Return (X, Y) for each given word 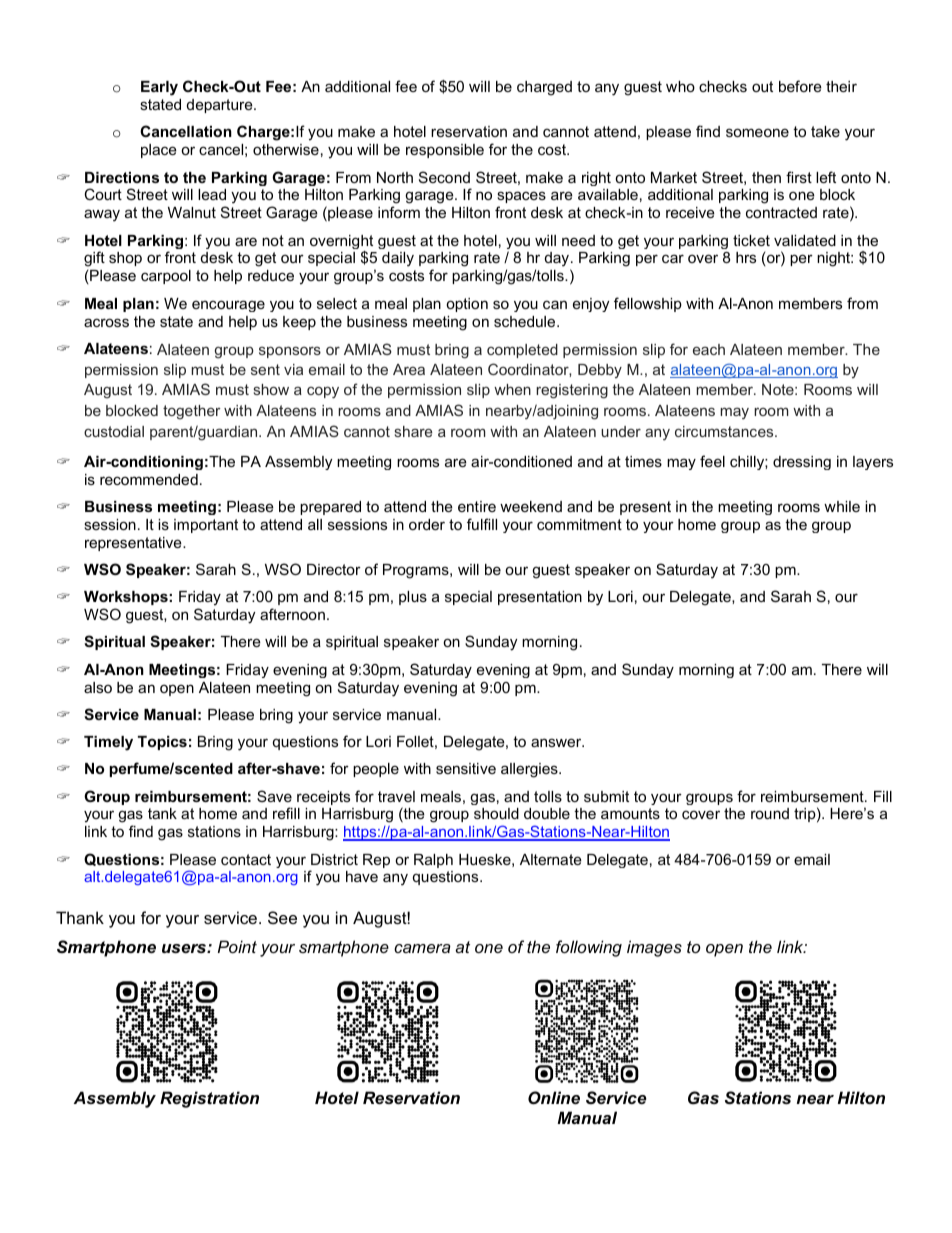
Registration (209, 1099)
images (654, 948)
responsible (445, 151)
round (770, 813)
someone (757, 132)
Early (159, 88)
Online (554, 1097)
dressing (802, 463)
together (192, 412)
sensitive (466, 768)
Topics (162, 743)
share (413, 431)
